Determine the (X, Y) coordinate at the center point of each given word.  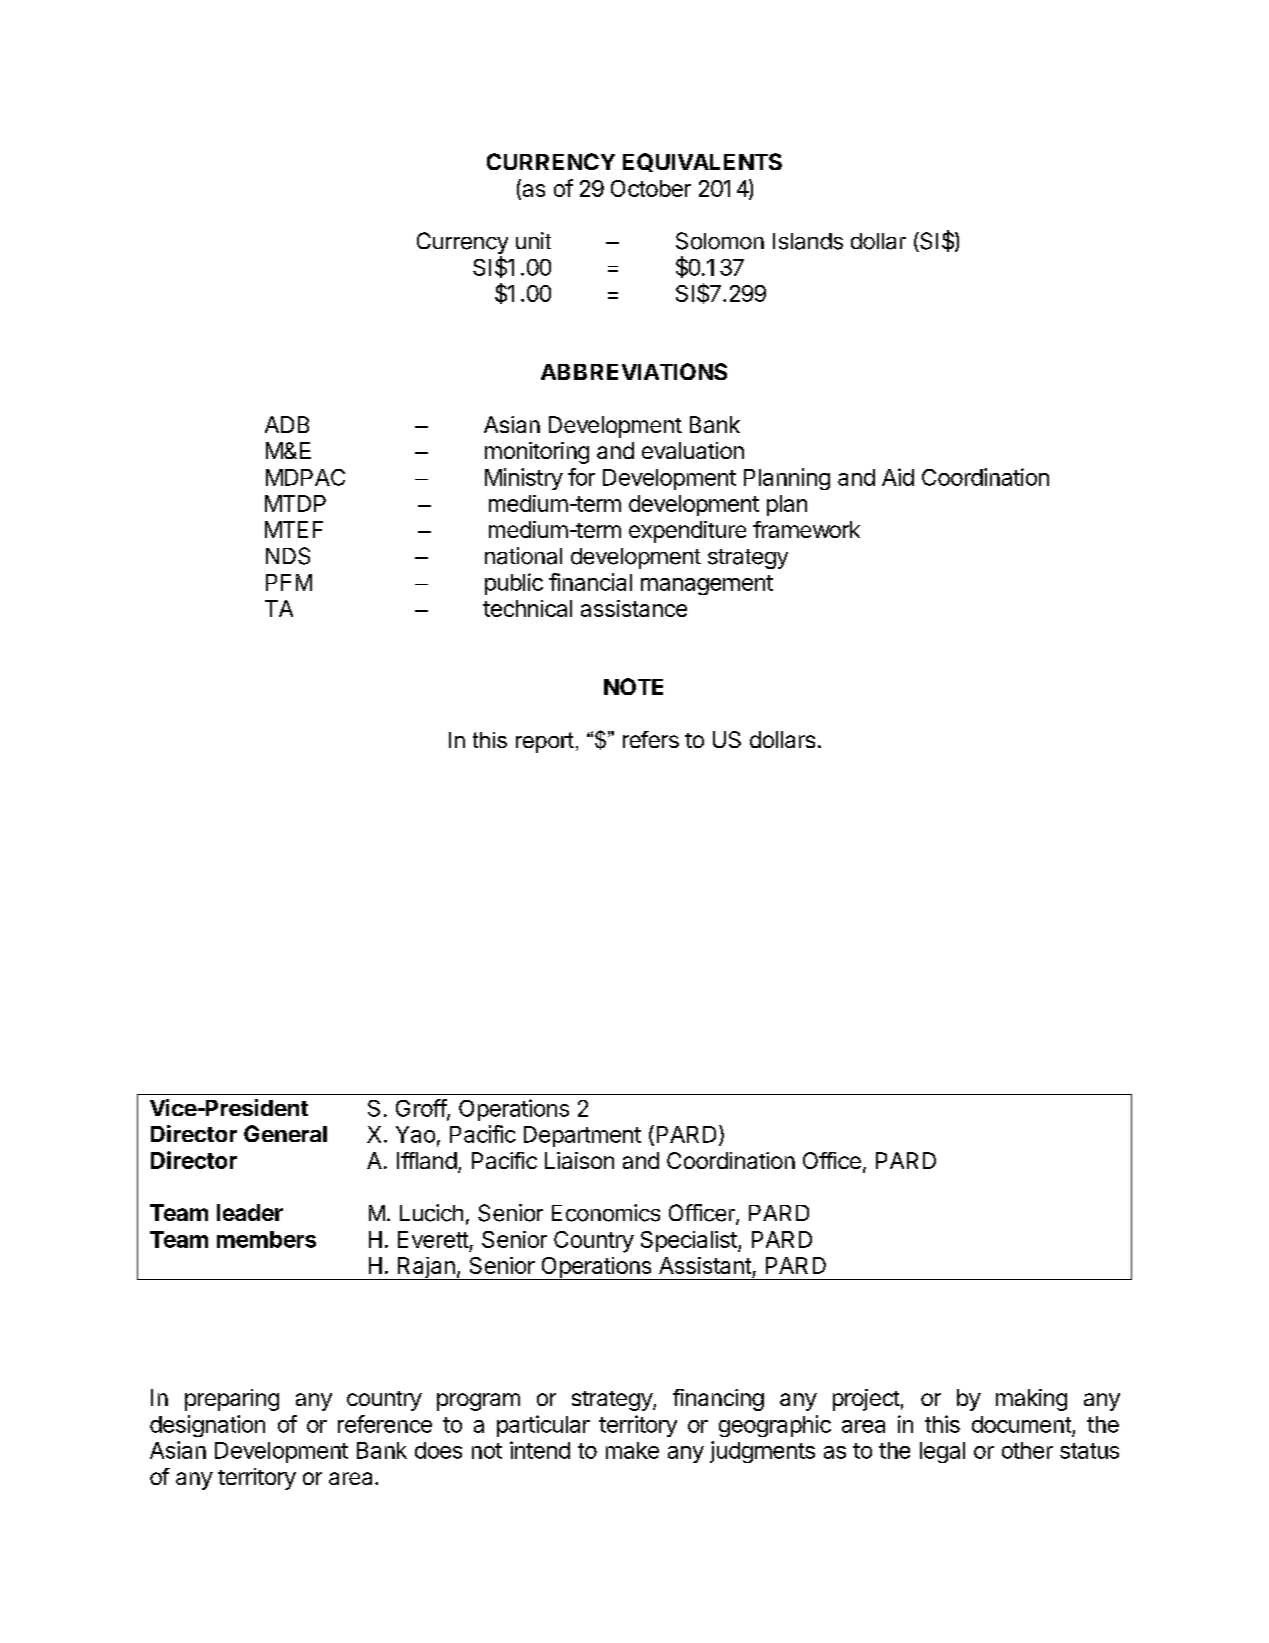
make (632, 1450)
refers (651, 739)
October (651, 188)
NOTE (633, 686)
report (545, 742)
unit (533, 240)
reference (385, 1424)
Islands (808, 241)
